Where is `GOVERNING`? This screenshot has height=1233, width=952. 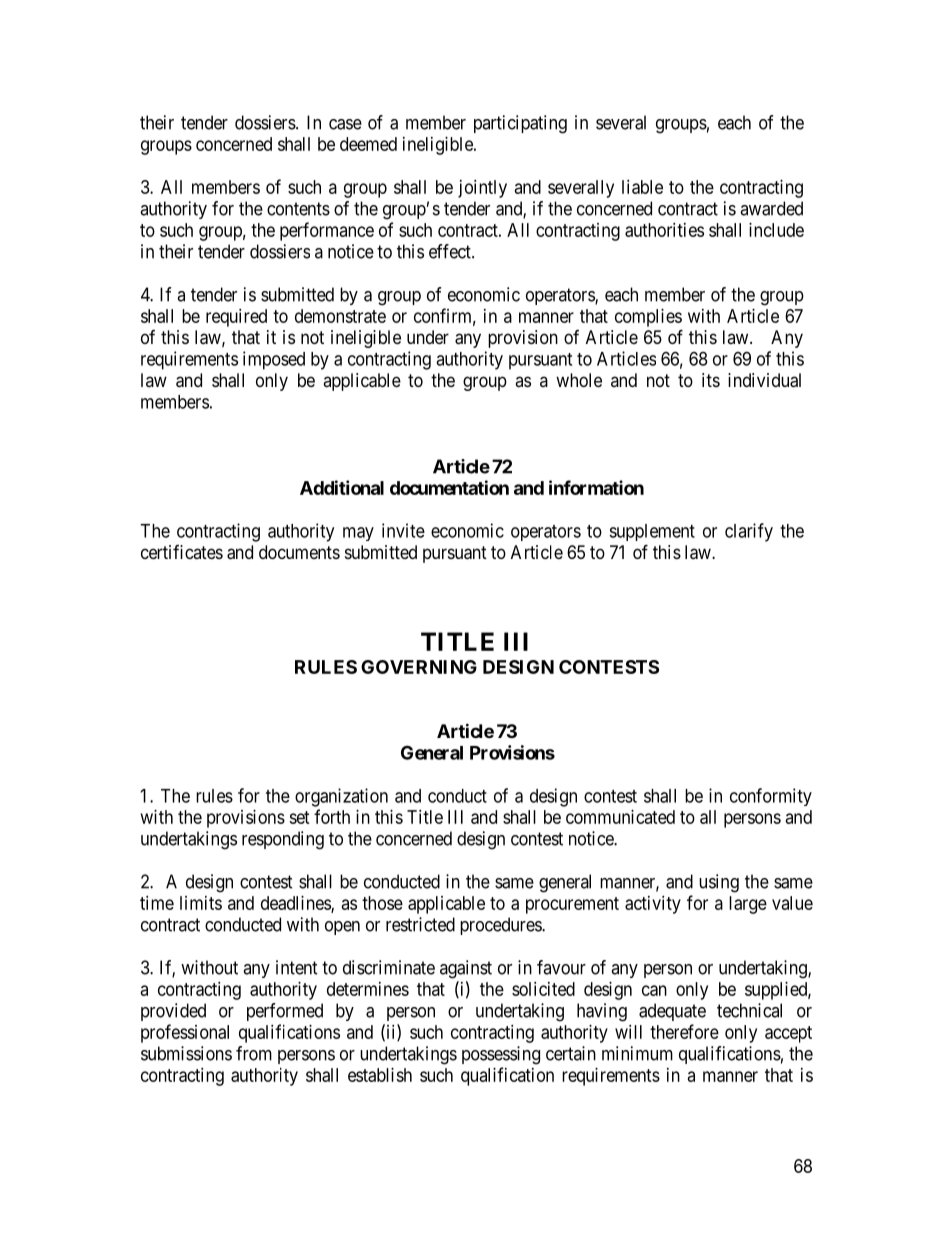
GOVERNING is located at coordinates (419, 667).
